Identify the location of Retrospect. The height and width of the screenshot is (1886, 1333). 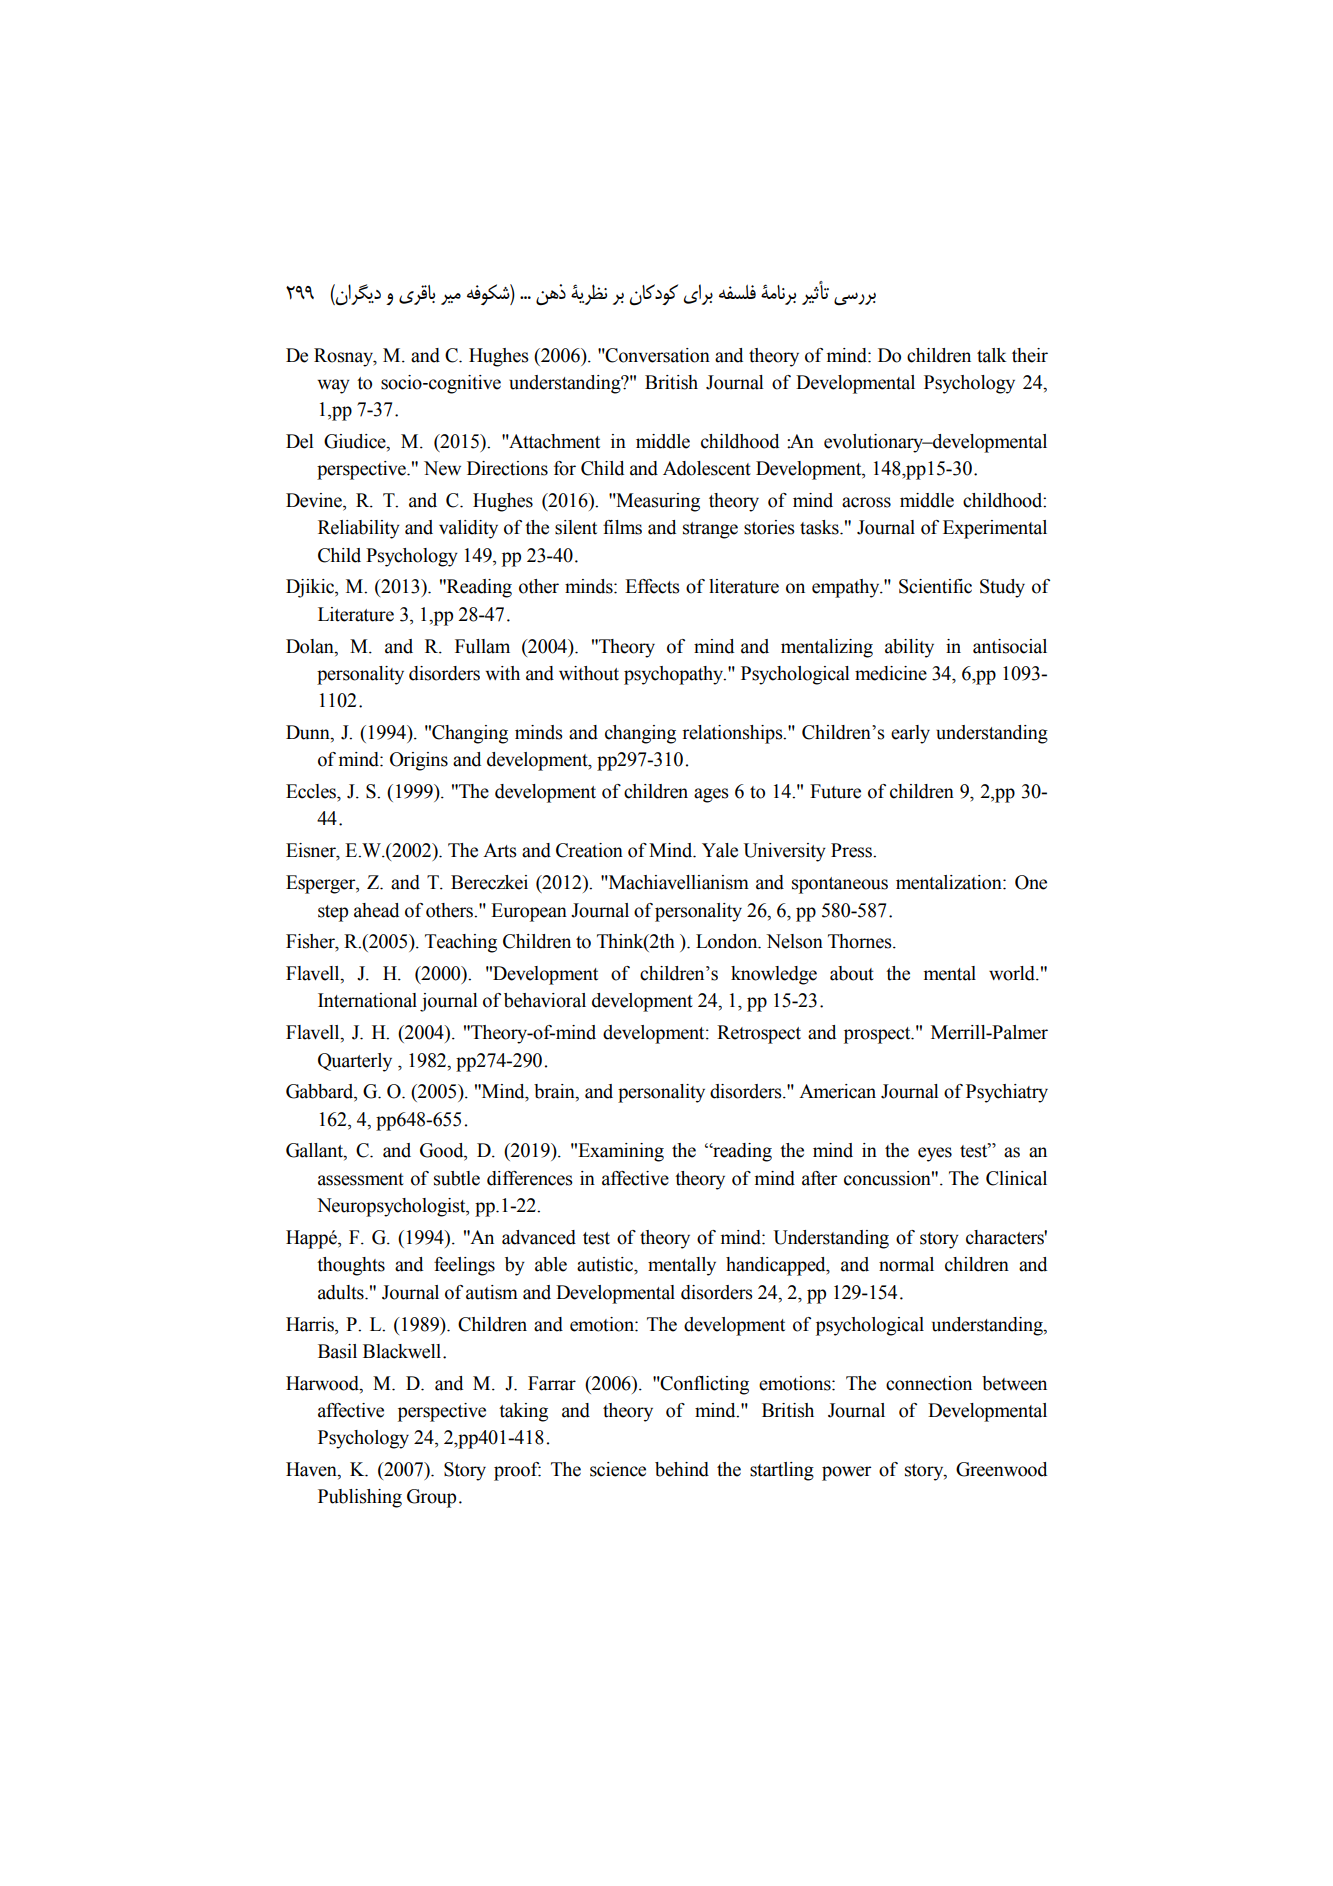
(759, 1034).
